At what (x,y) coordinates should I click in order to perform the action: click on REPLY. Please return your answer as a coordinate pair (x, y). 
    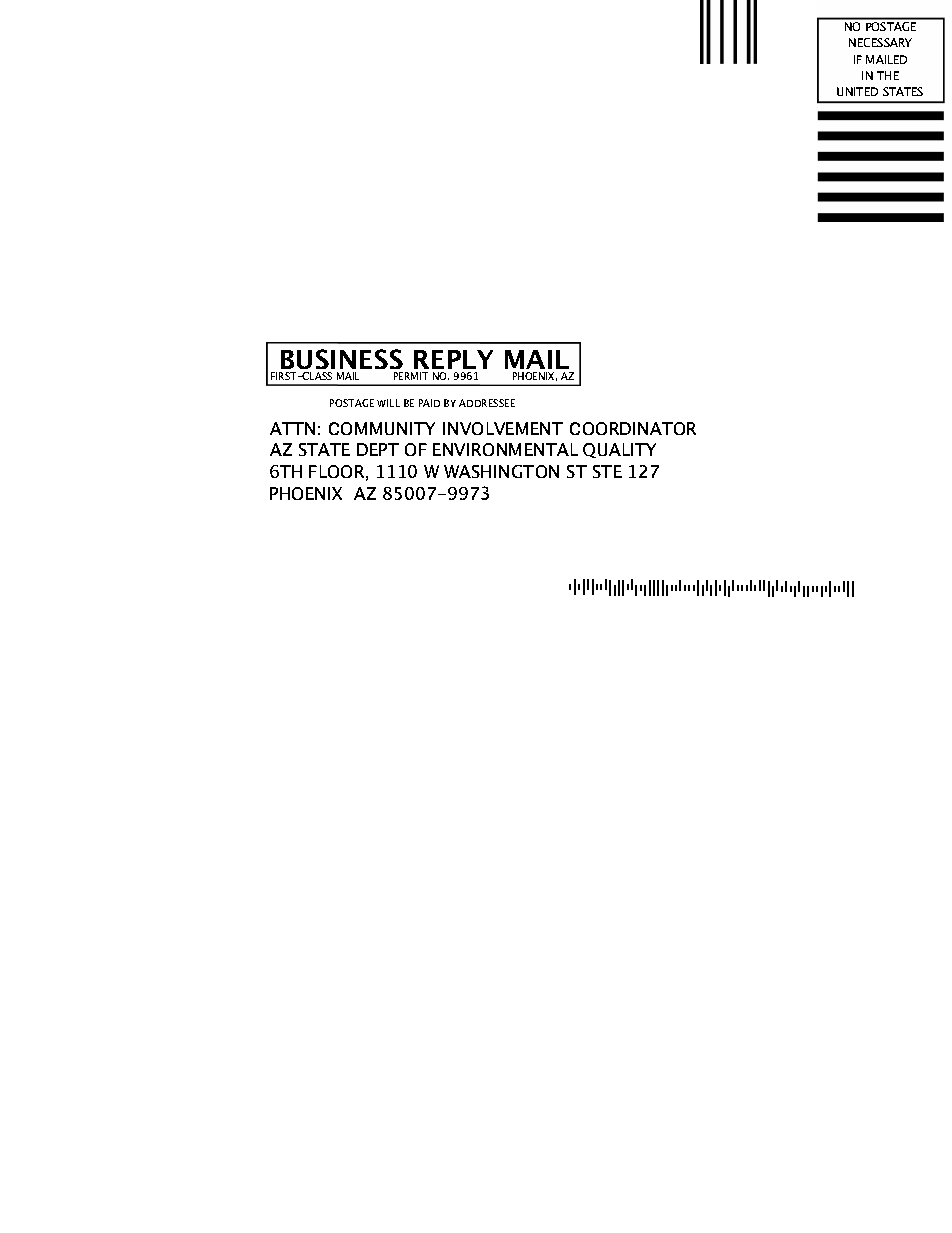
    Looking at the image, I should click on (453, 359).
